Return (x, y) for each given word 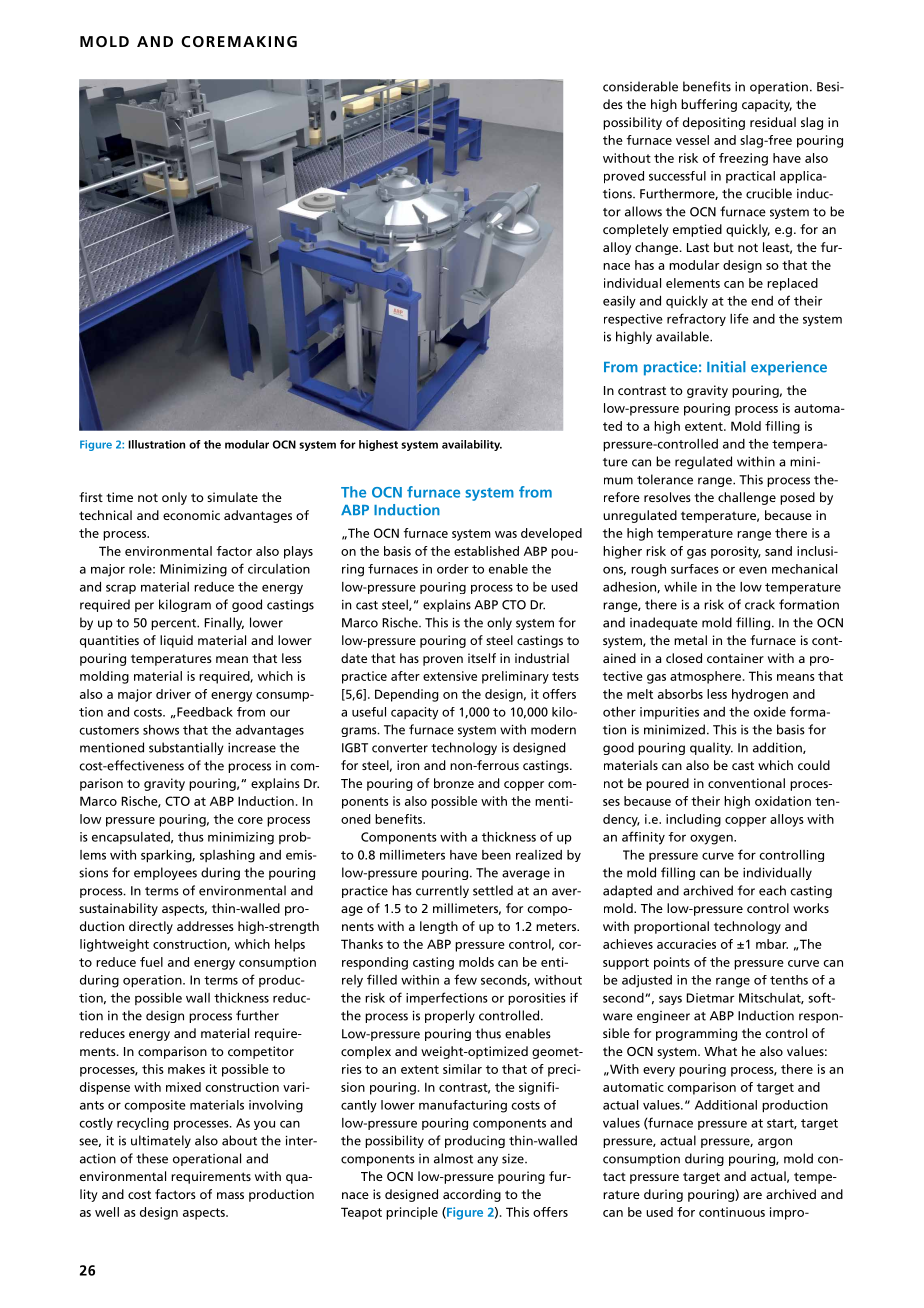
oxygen (712, 839)
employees (165, 873)
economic (191, 515)
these (152, 1158)
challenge (747, 498)
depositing (714, 123)
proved (624, 177)
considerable (640, 86)
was (506, 534)
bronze (454, 783)
